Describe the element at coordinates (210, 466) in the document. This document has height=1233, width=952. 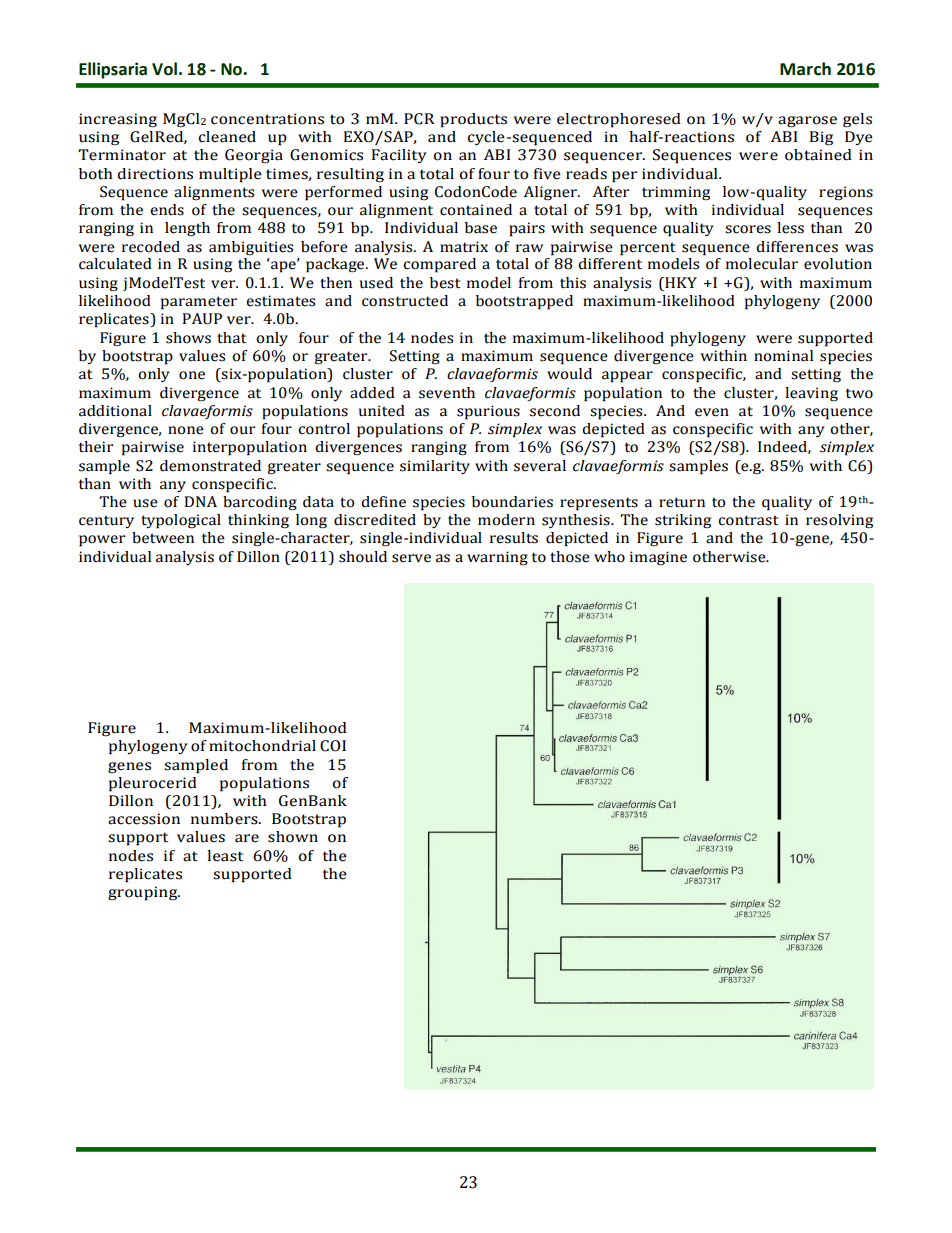
I see `demonstrated` at that location.
